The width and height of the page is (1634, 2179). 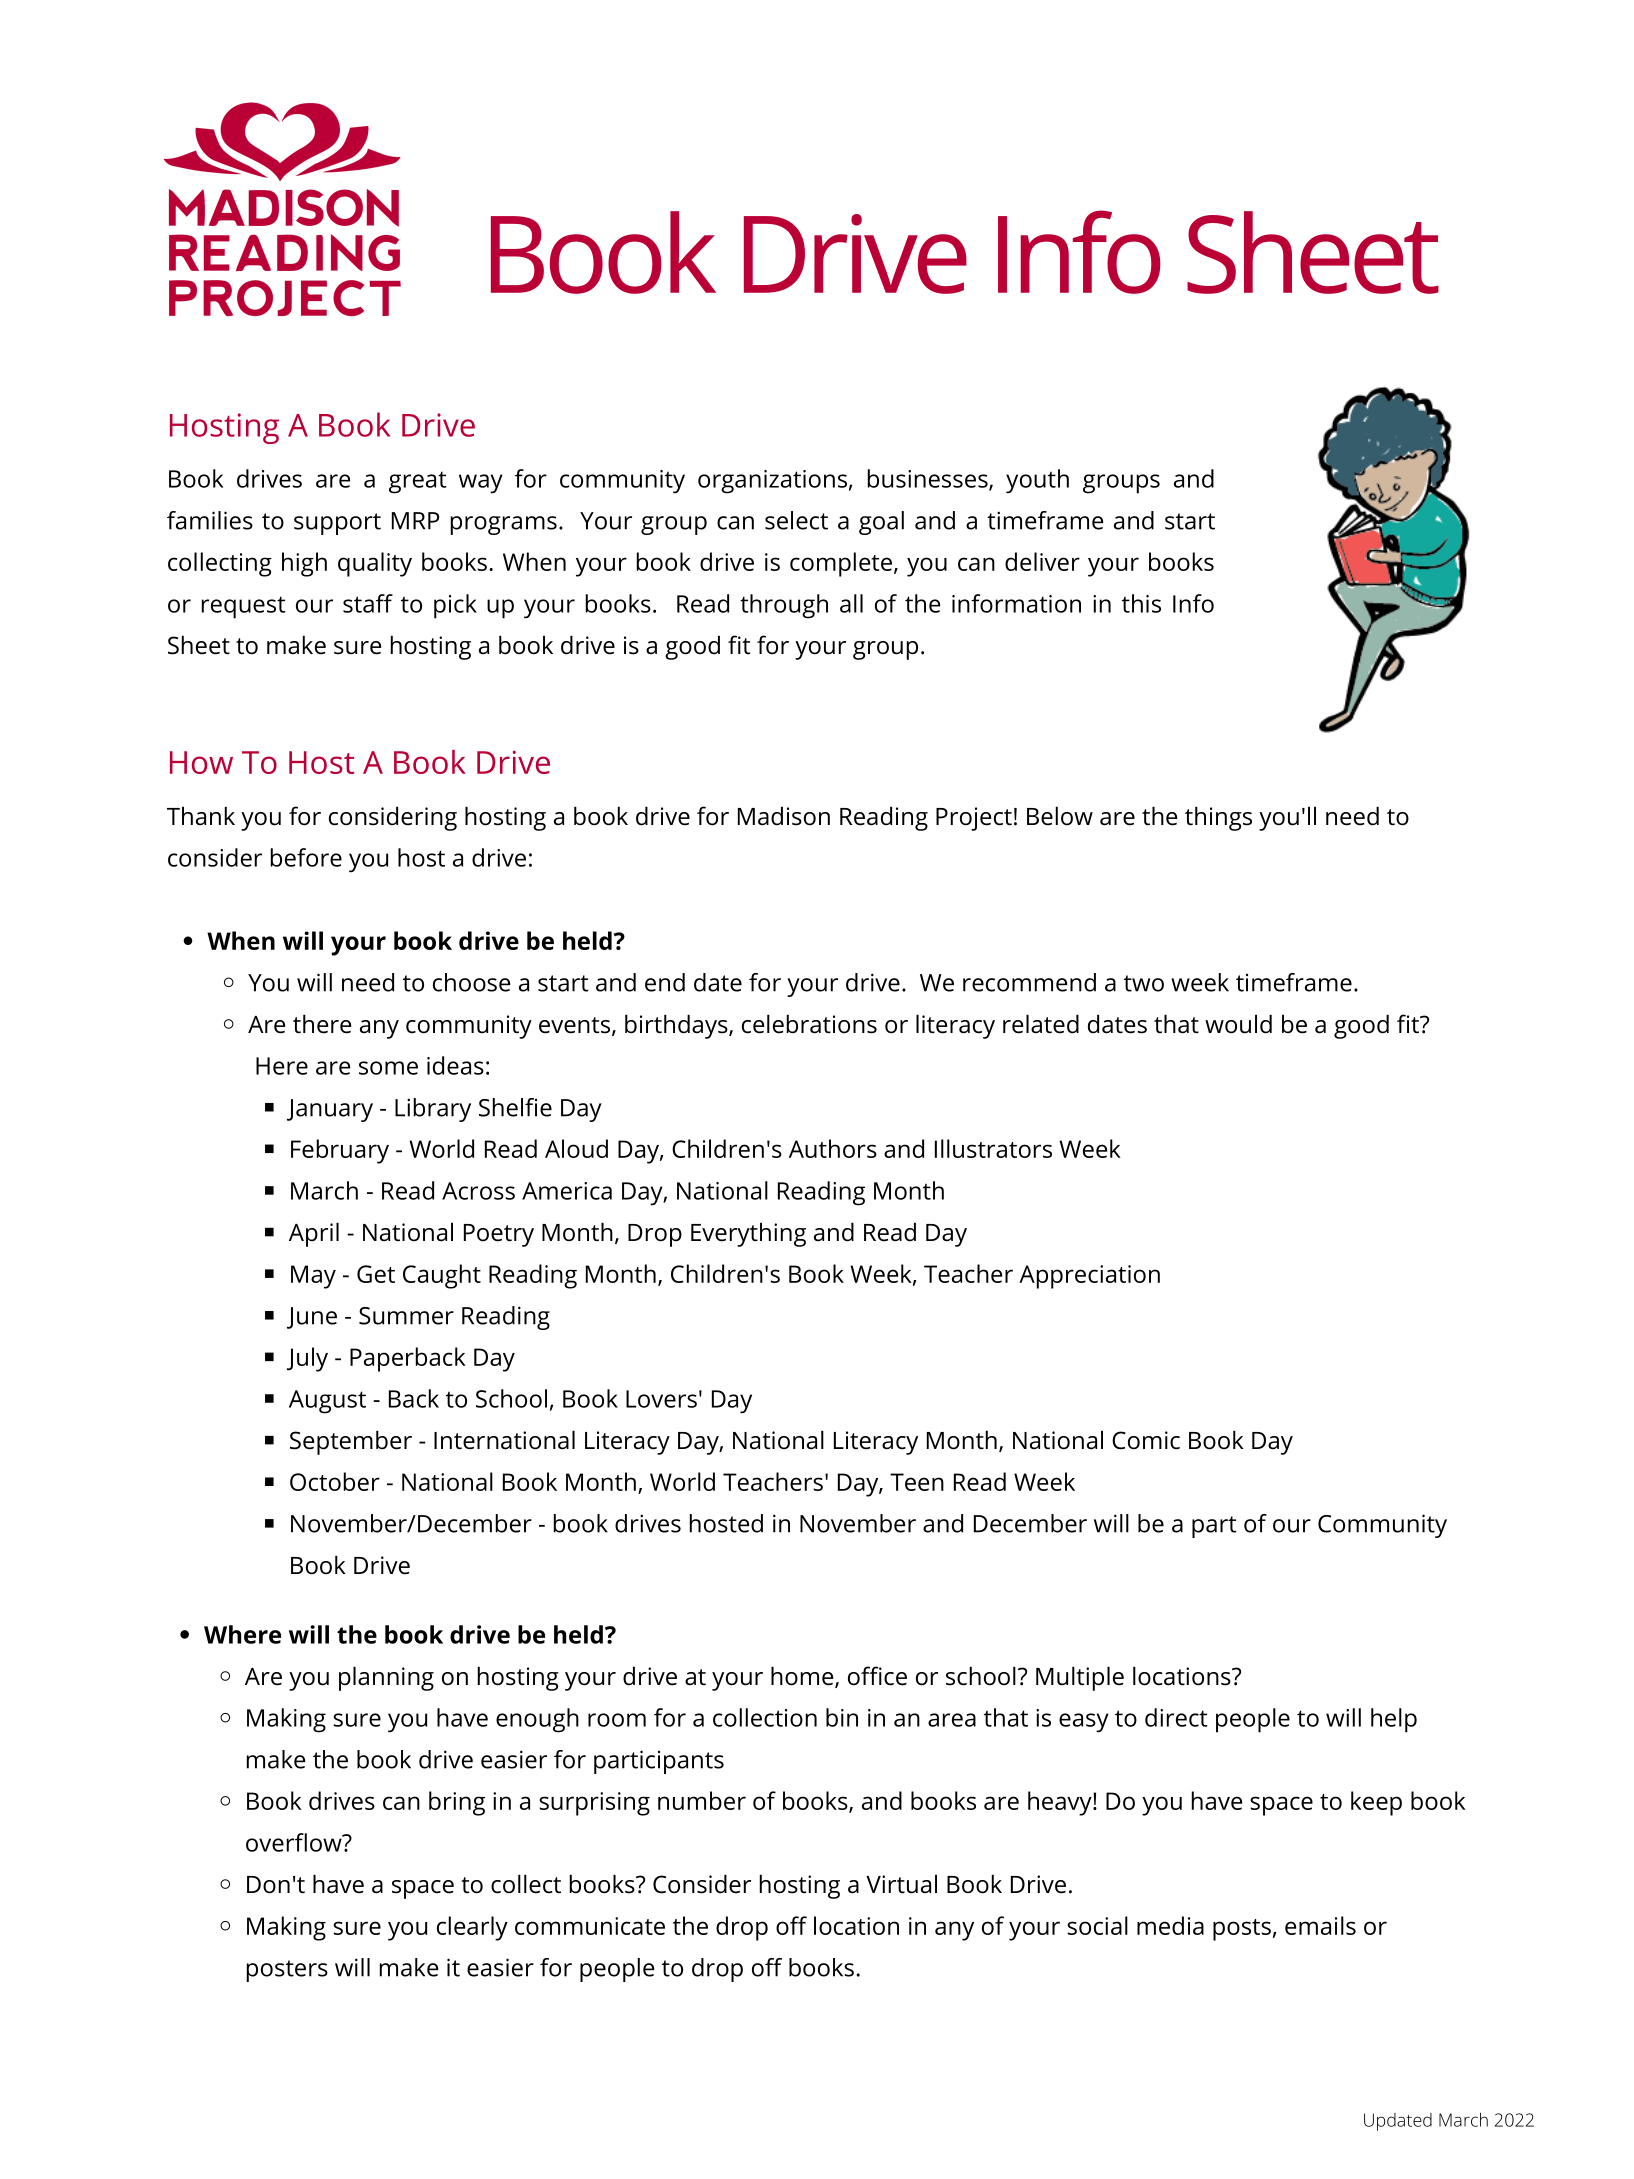 I want to click on Everything, so click(x=748, y=1234).
